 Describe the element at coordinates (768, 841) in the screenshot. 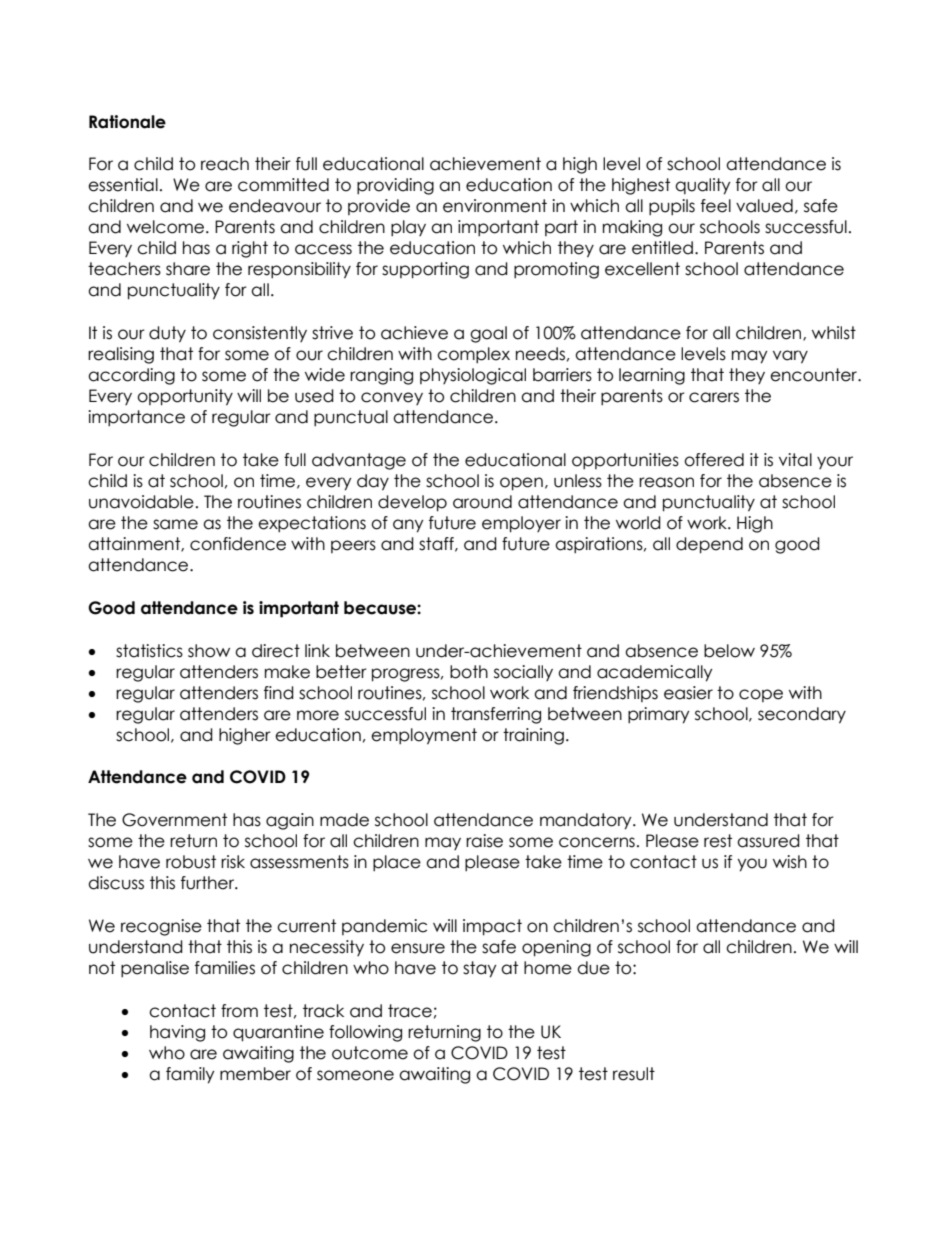

I see `assured` at that location.
